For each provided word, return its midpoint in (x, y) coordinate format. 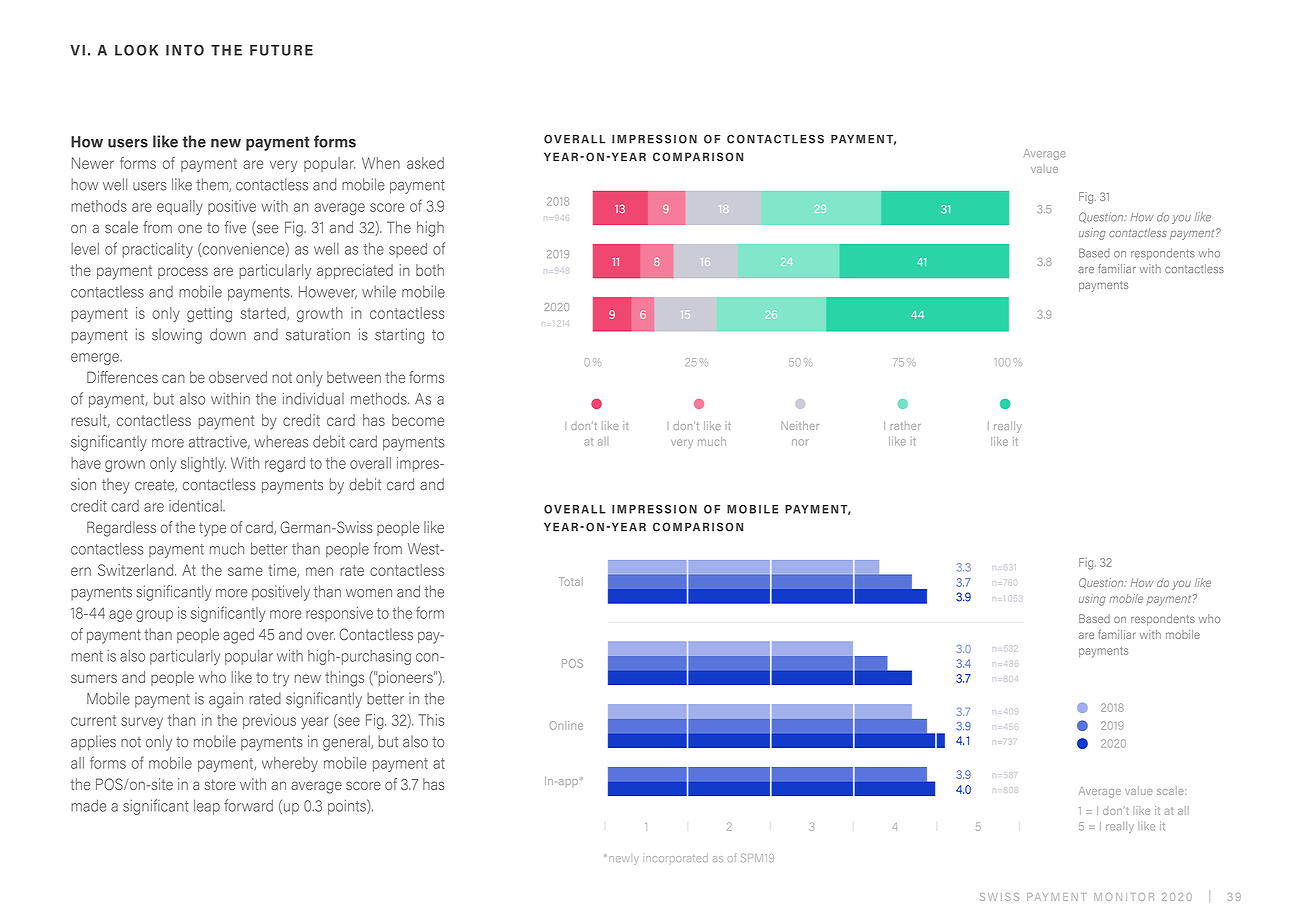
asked (425, 163)
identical (196, 506)
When (381, 163)
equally (180, 207)
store (220, 784)
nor (800, 442)
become (418, 420)
